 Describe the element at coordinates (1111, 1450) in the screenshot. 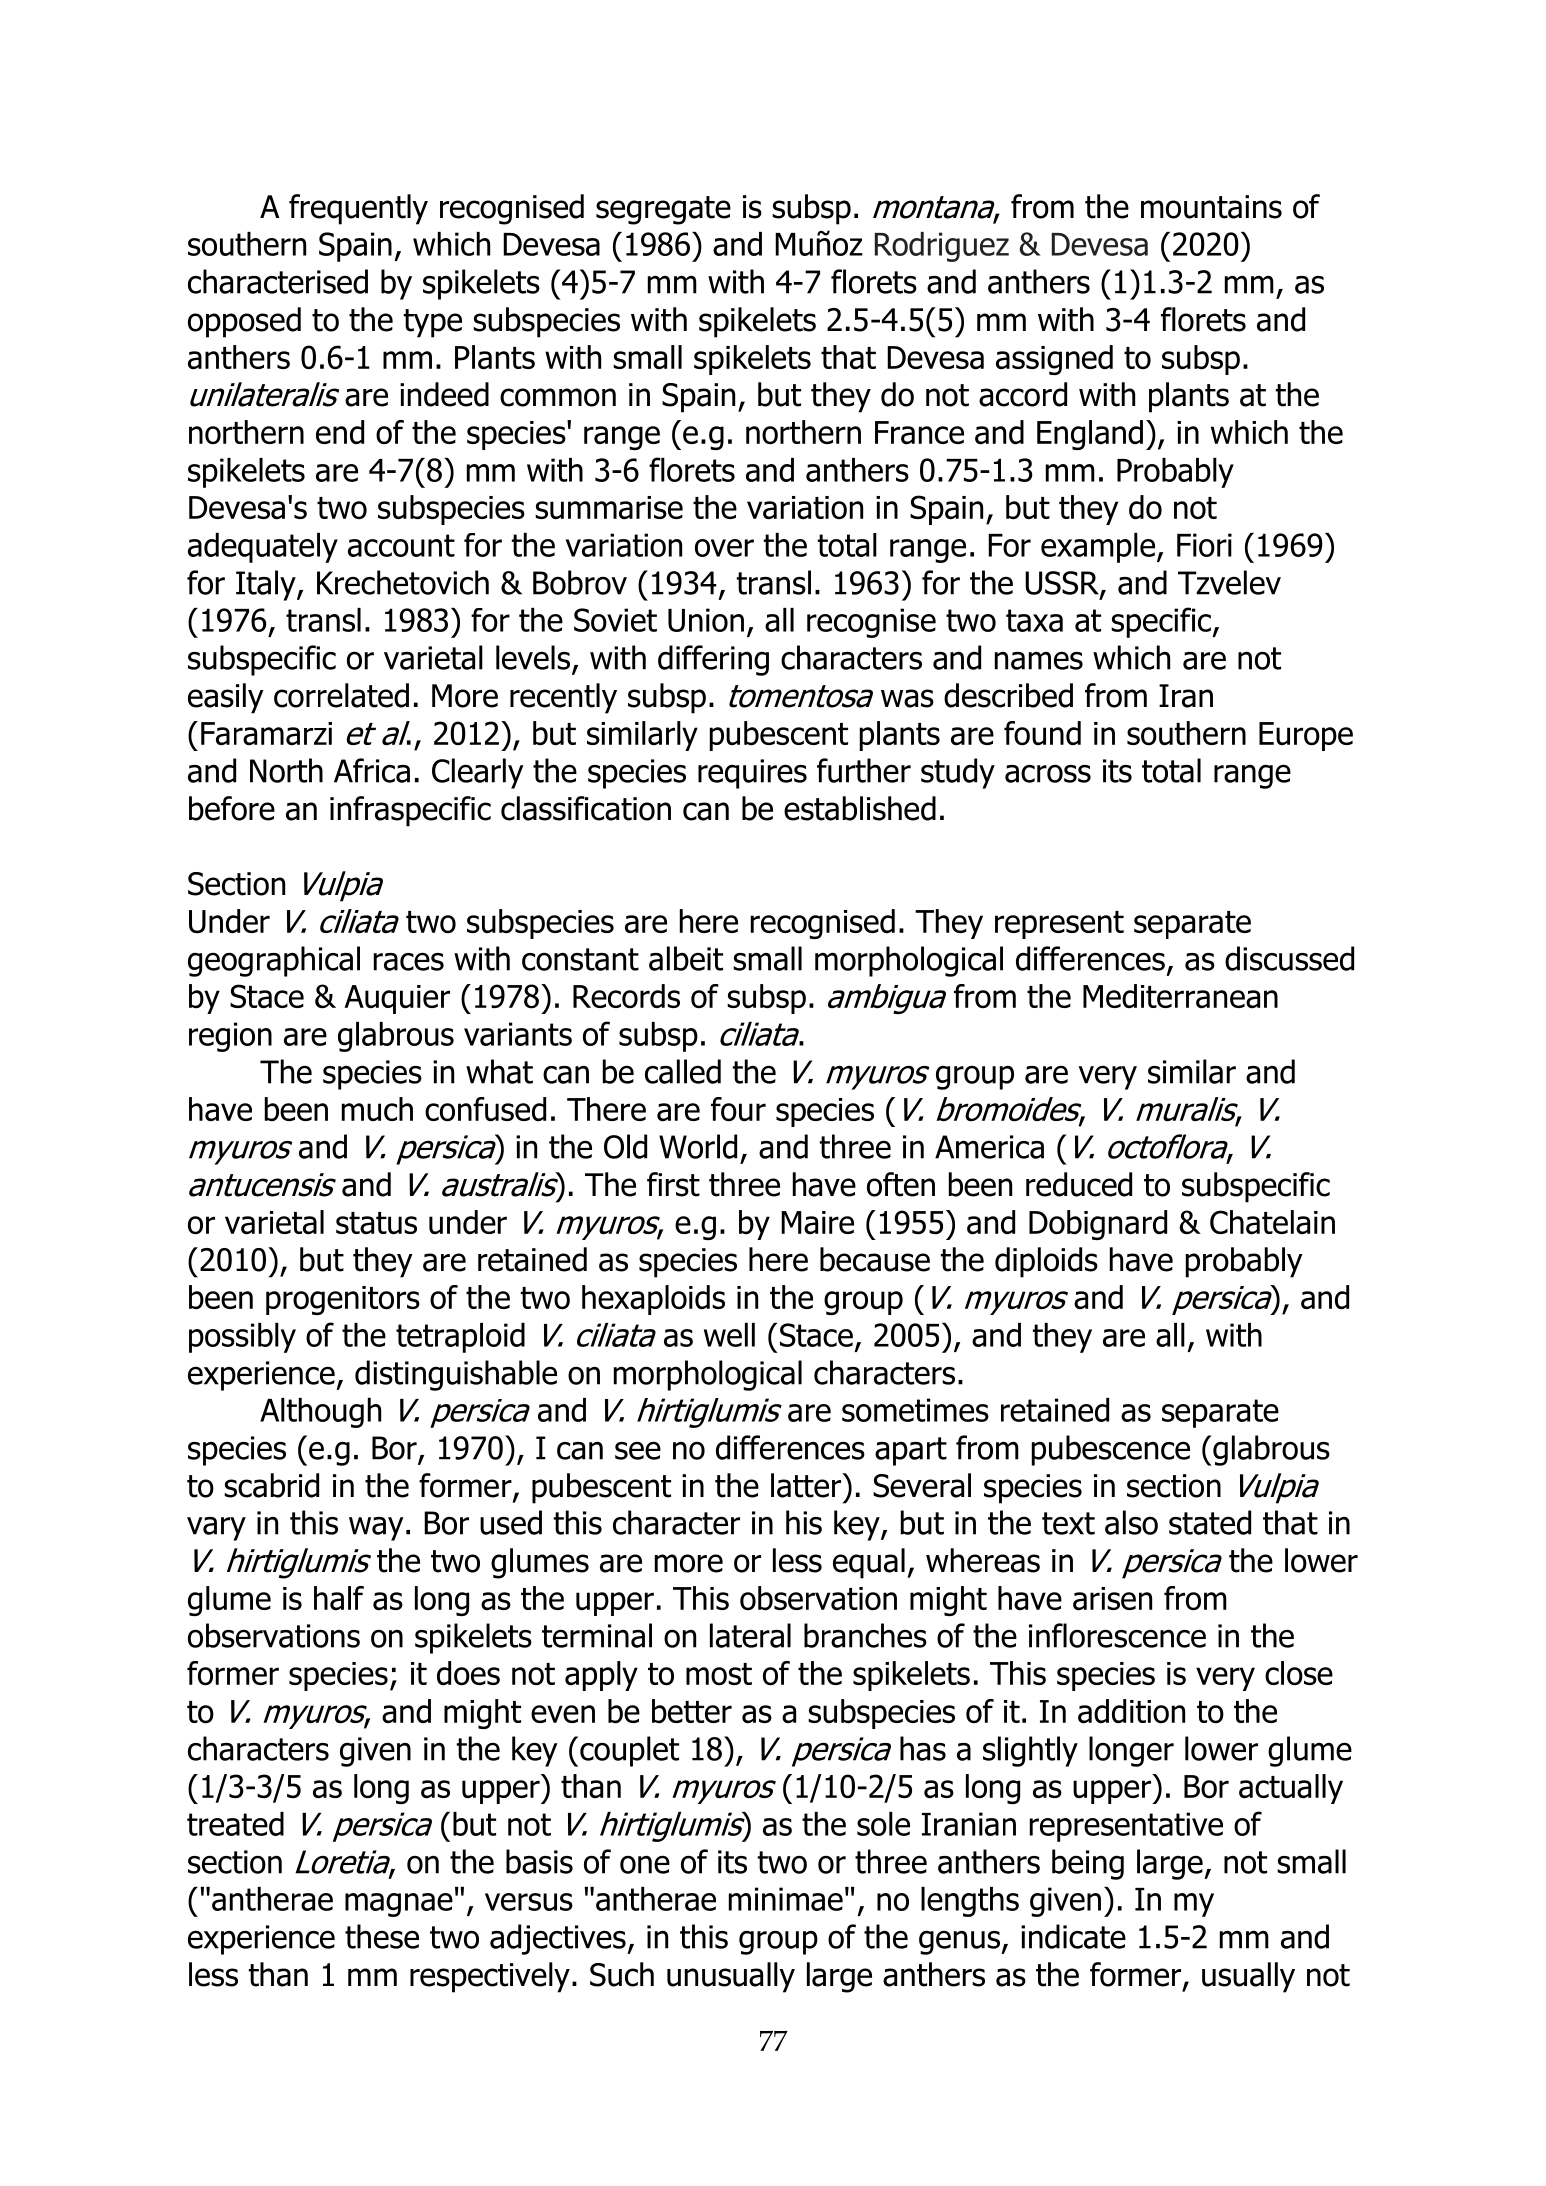

I see `pubescence` at that location.
